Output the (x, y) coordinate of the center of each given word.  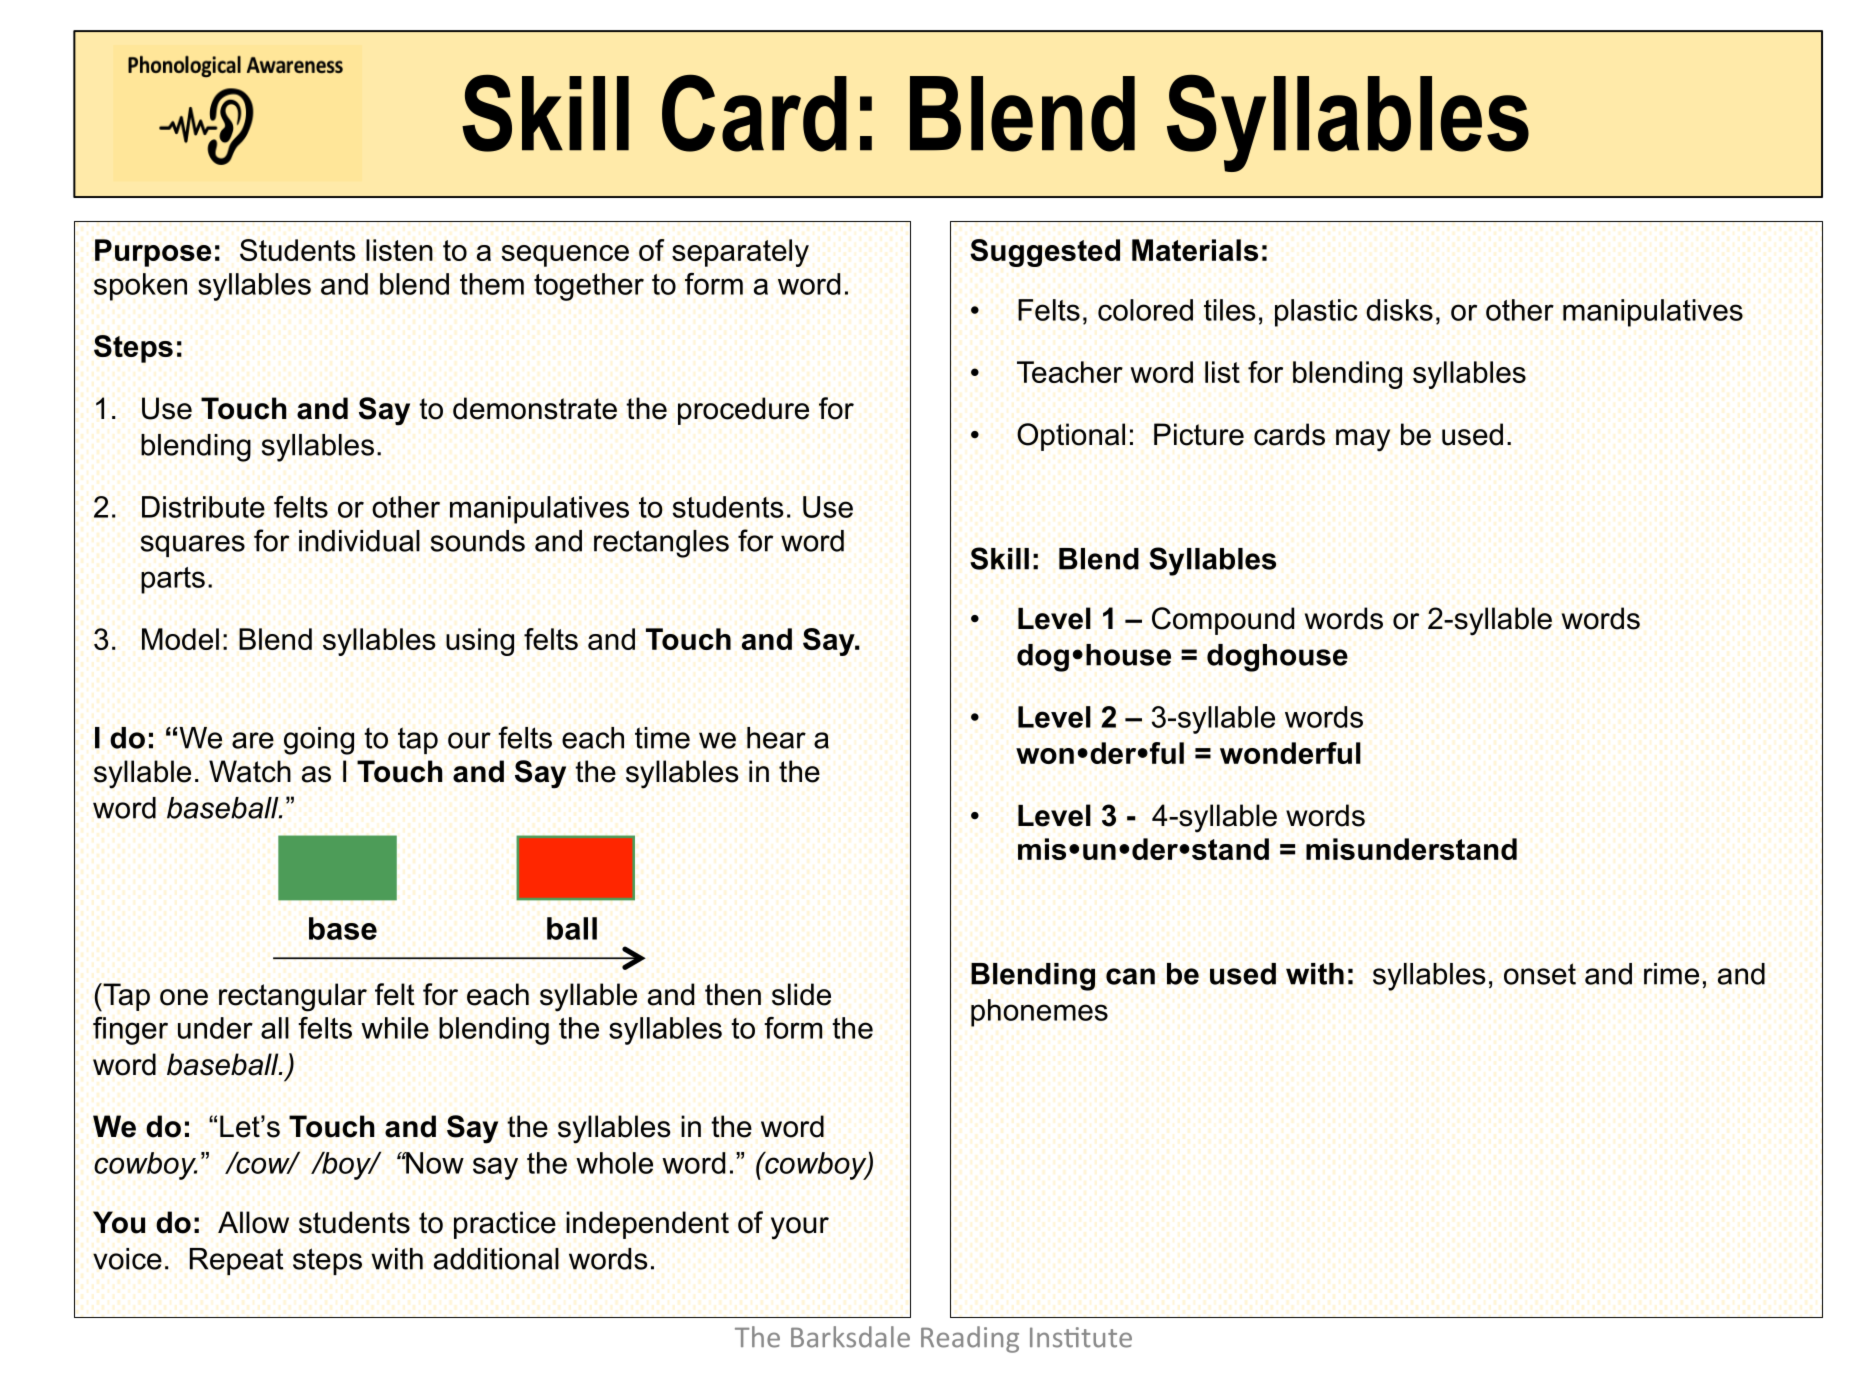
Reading (970, 1339)
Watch (250, 771)
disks (1399, 310)
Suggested (1045, 253)
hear (776, 738)
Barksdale (850, 1337)
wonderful (1290, 753)
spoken (140, 287)
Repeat (237, 1262)
